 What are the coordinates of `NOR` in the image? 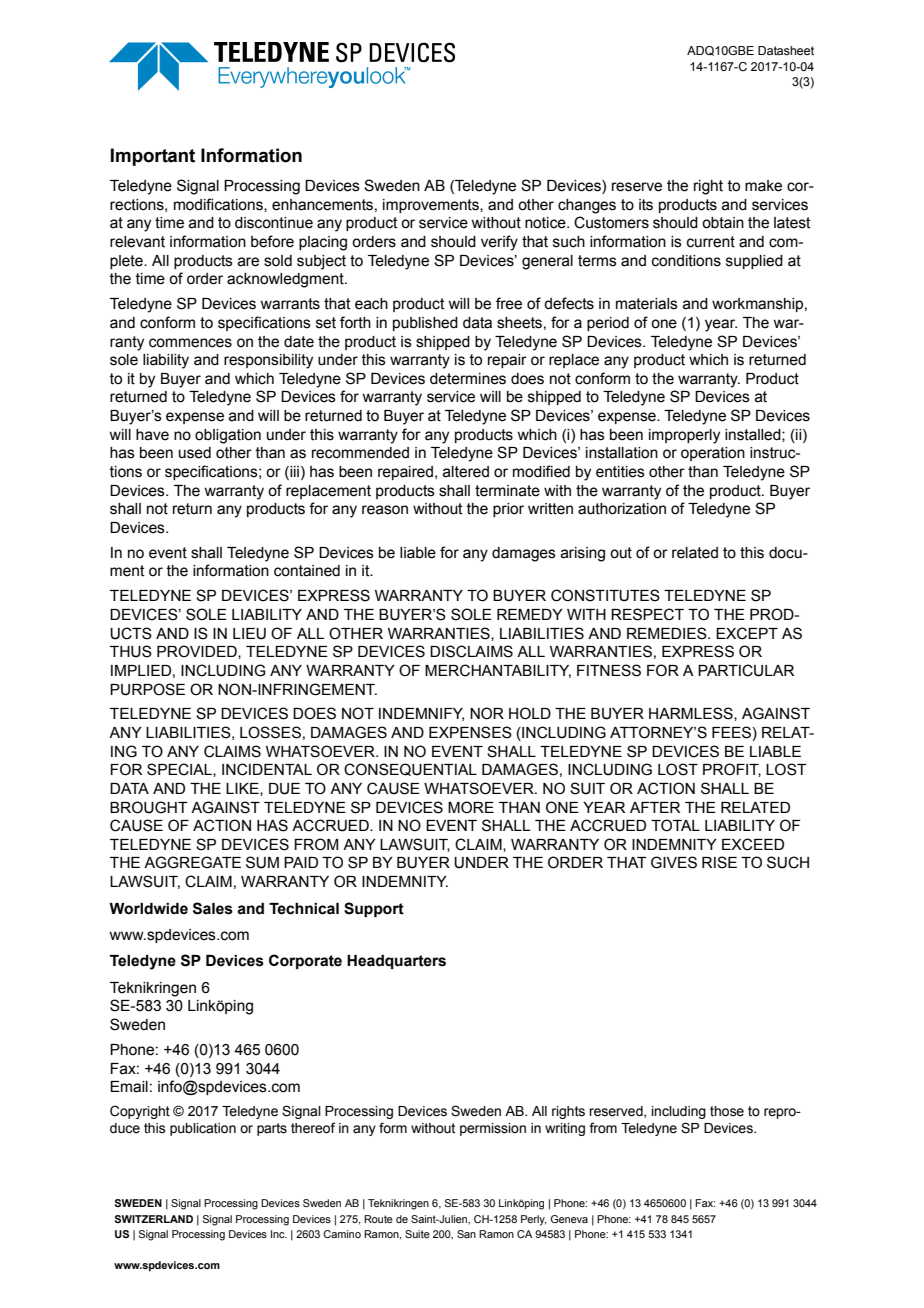 It's located at (487, 713).
